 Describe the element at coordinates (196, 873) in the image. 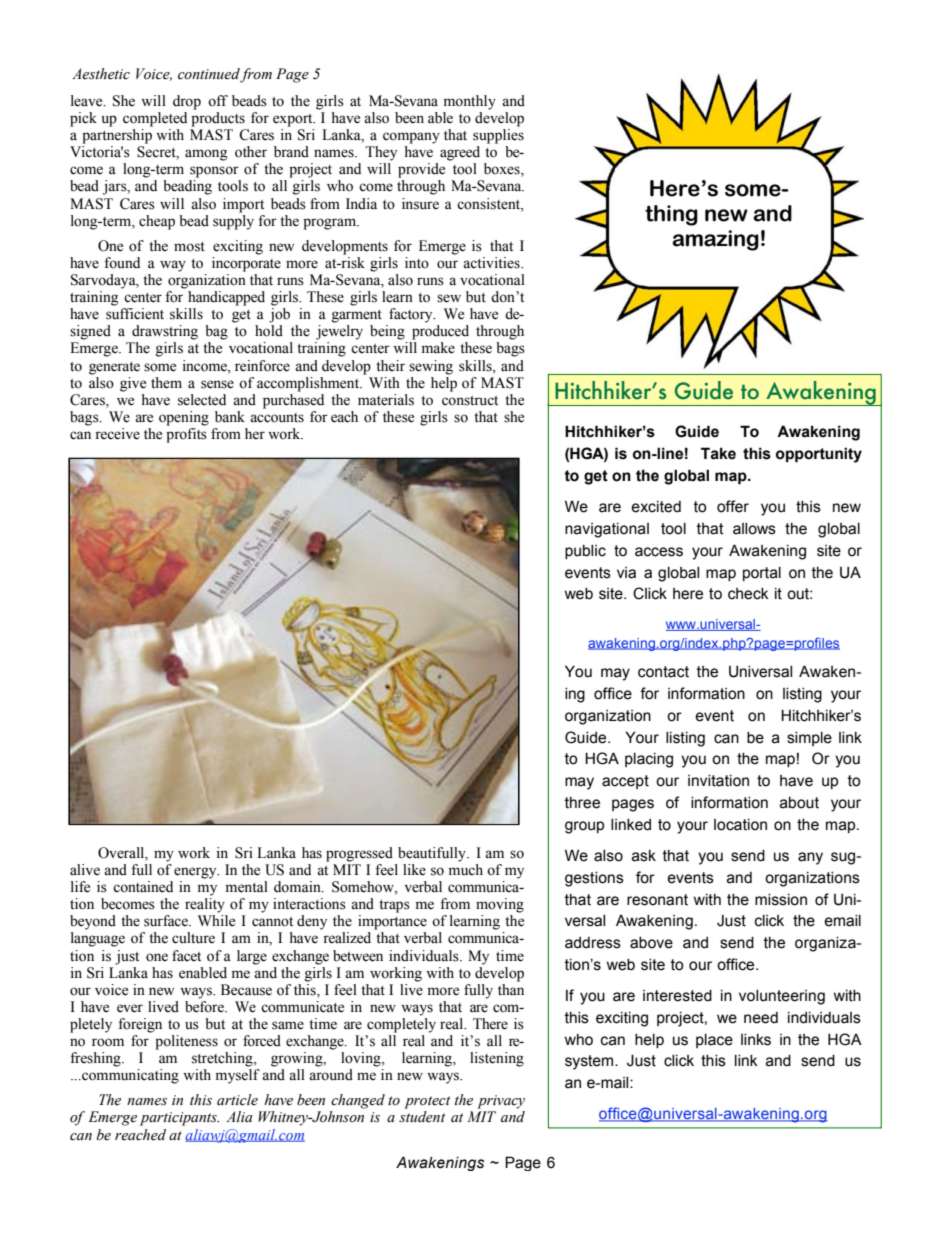

I see `energy` at that location.
